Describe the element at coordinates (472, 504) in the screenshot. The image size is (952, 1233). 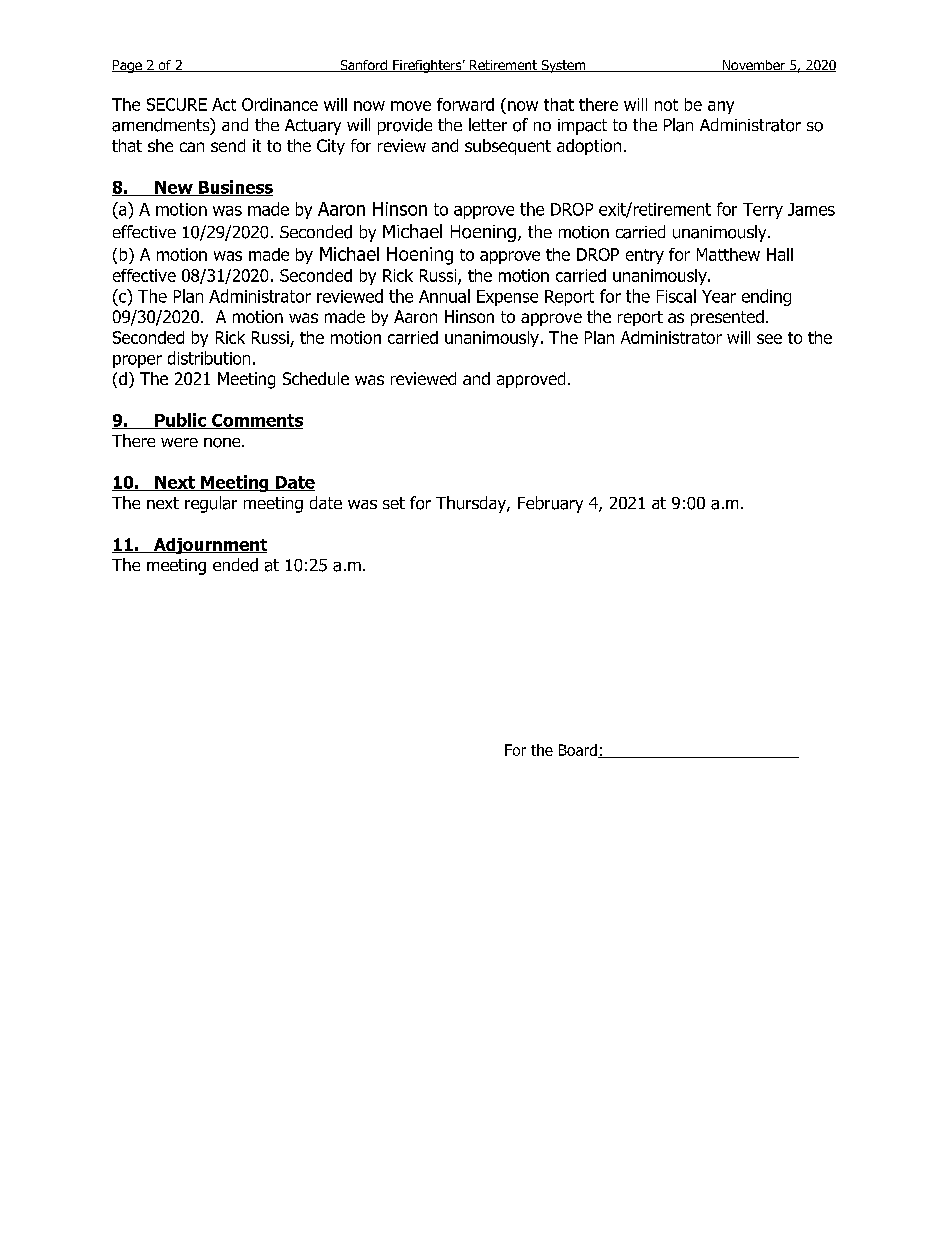
I see `Thursday` at that location.
